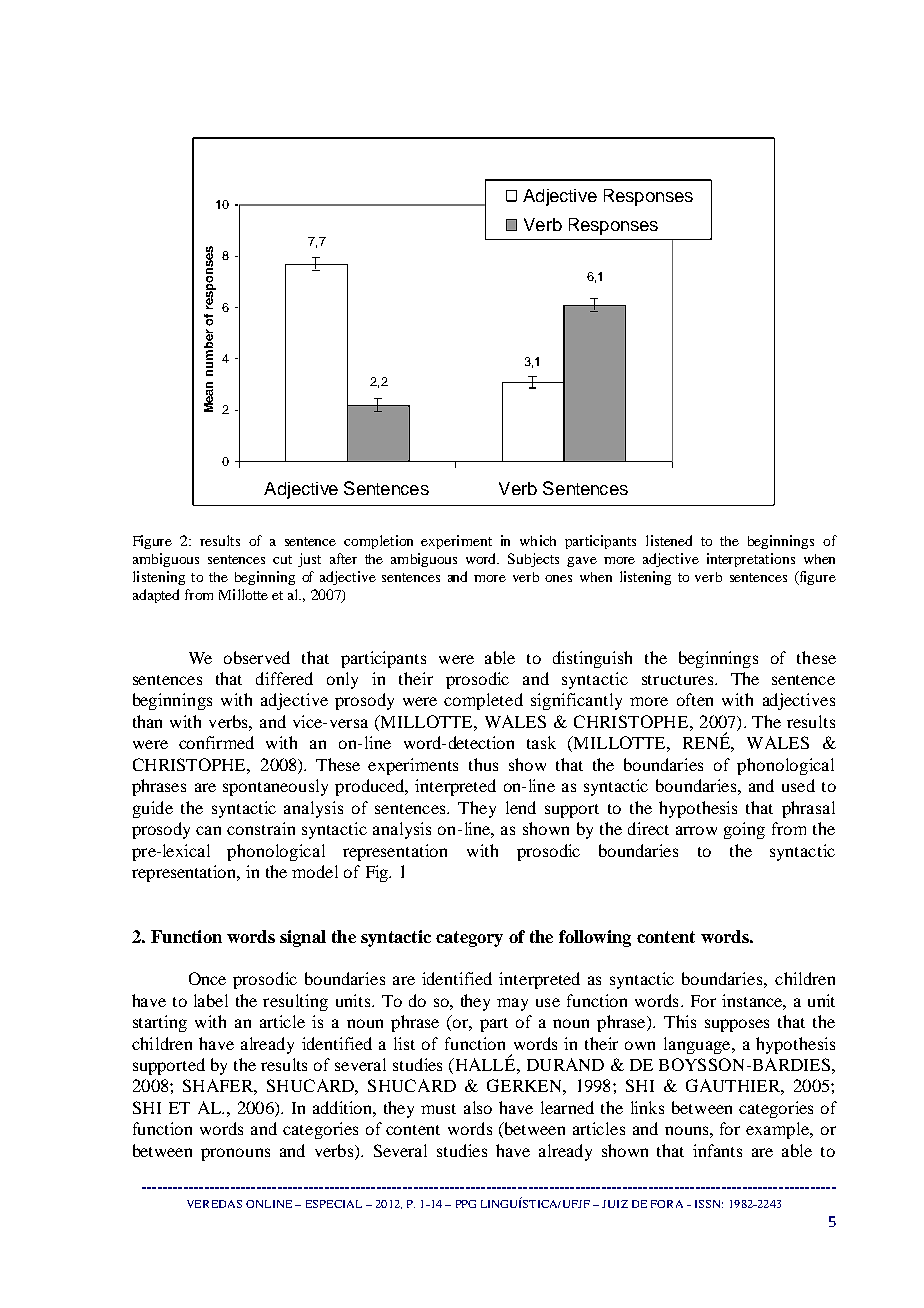 The image size is (924, 1308). What do you see at coordinates (521, 807) in the image?
I see `lend` at bounding box center [521, 807].
